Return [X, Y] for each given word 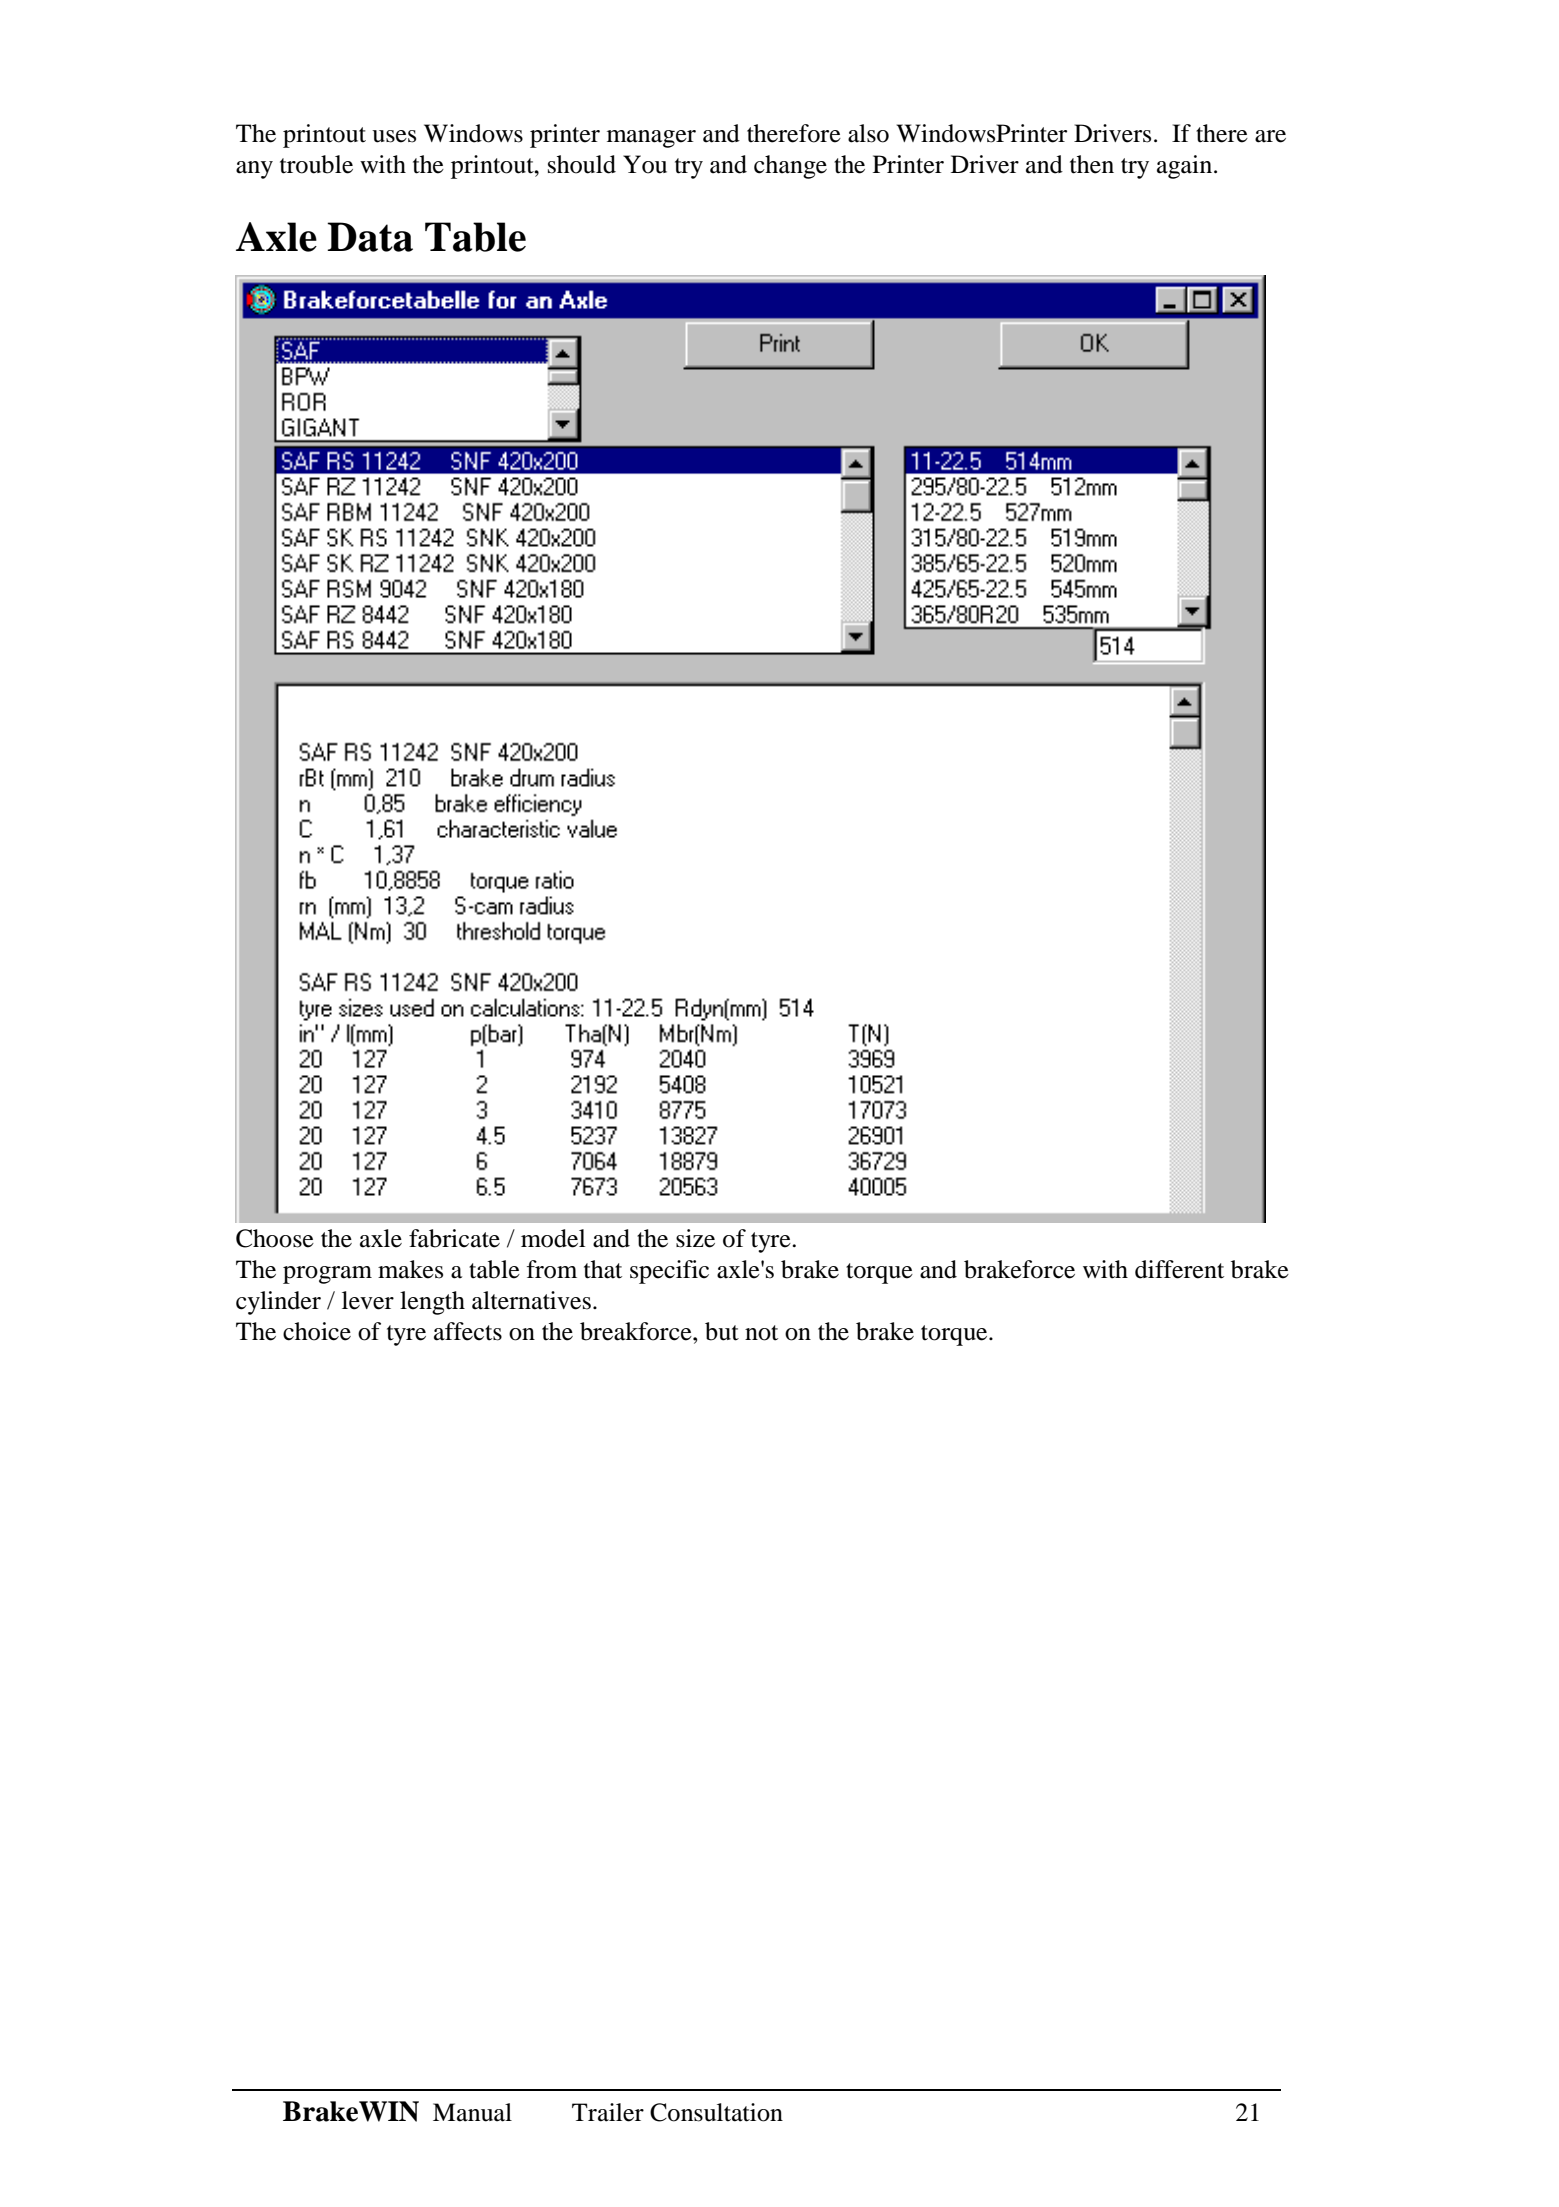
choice [317, 1331]
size [695, 1238]
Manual [472, 2112]
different [1179, 1269]
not [761, 1333]
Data [370, 237]
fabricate [454, 1238]
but [722, 1331]
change [790, 167]
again [1186, 167]
